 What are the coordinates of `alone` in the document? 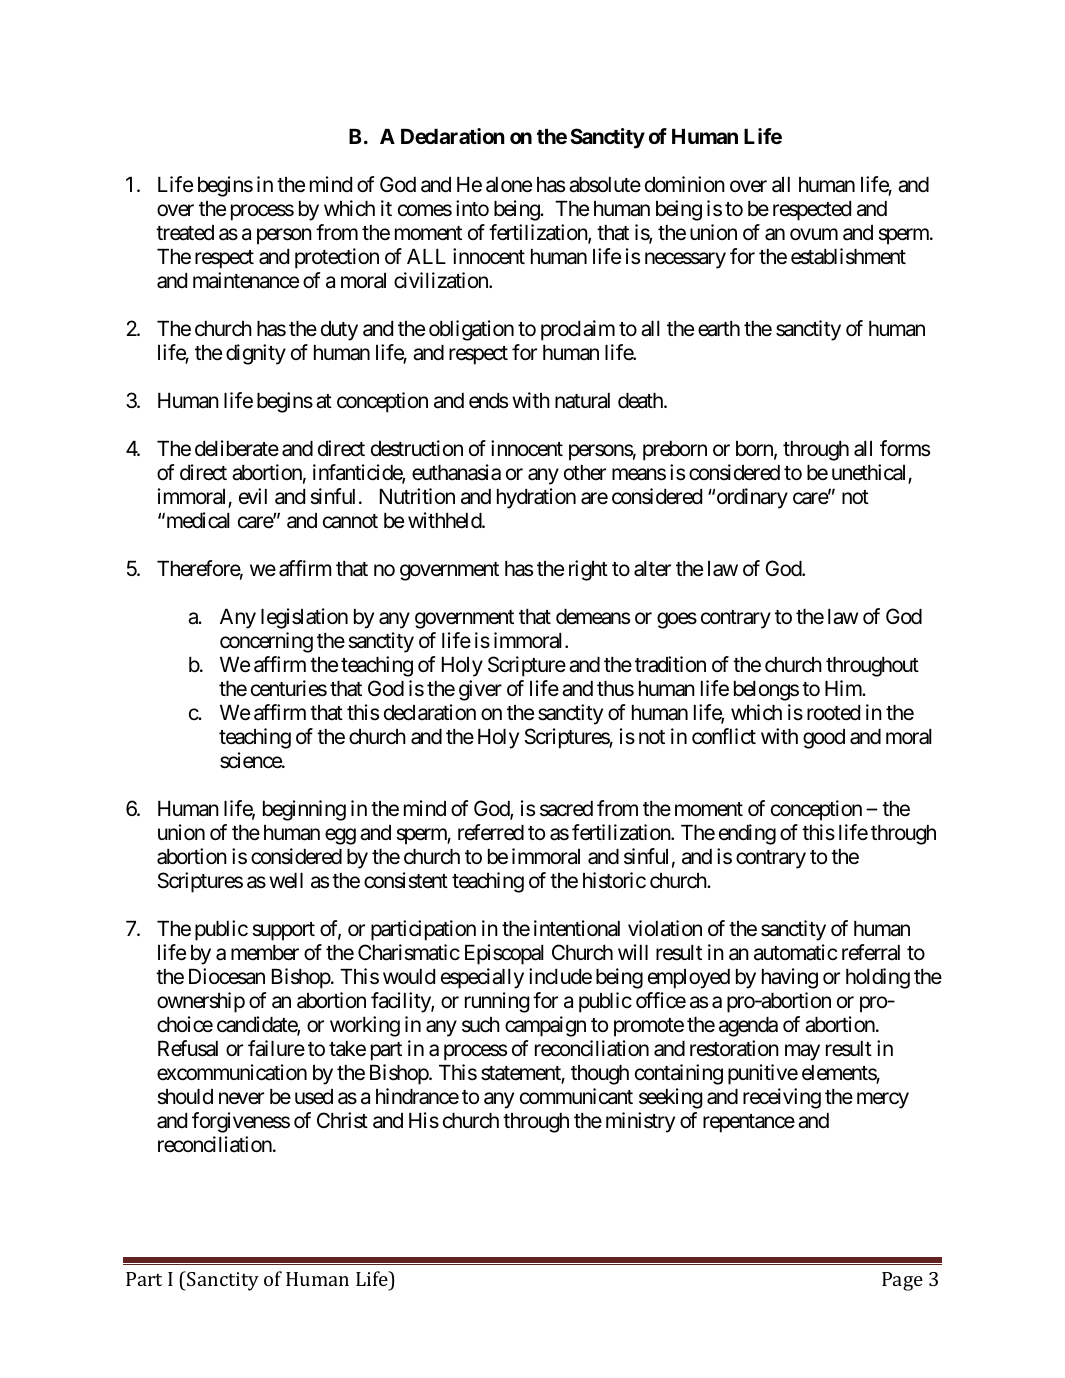 It's located at (509, 185).
